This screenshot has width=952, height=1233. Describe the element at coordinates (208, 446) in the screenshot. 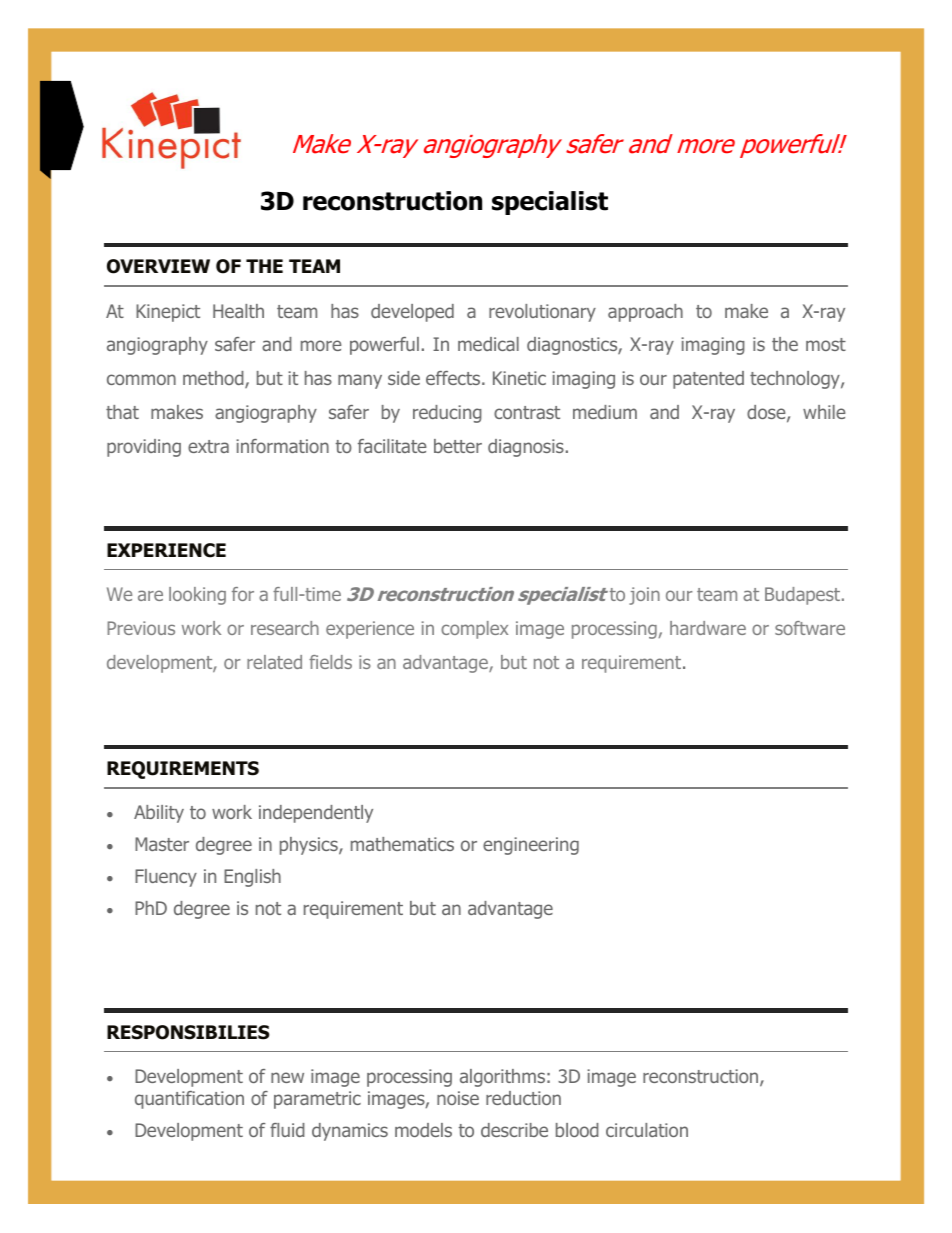

I see `extra` at that location.
